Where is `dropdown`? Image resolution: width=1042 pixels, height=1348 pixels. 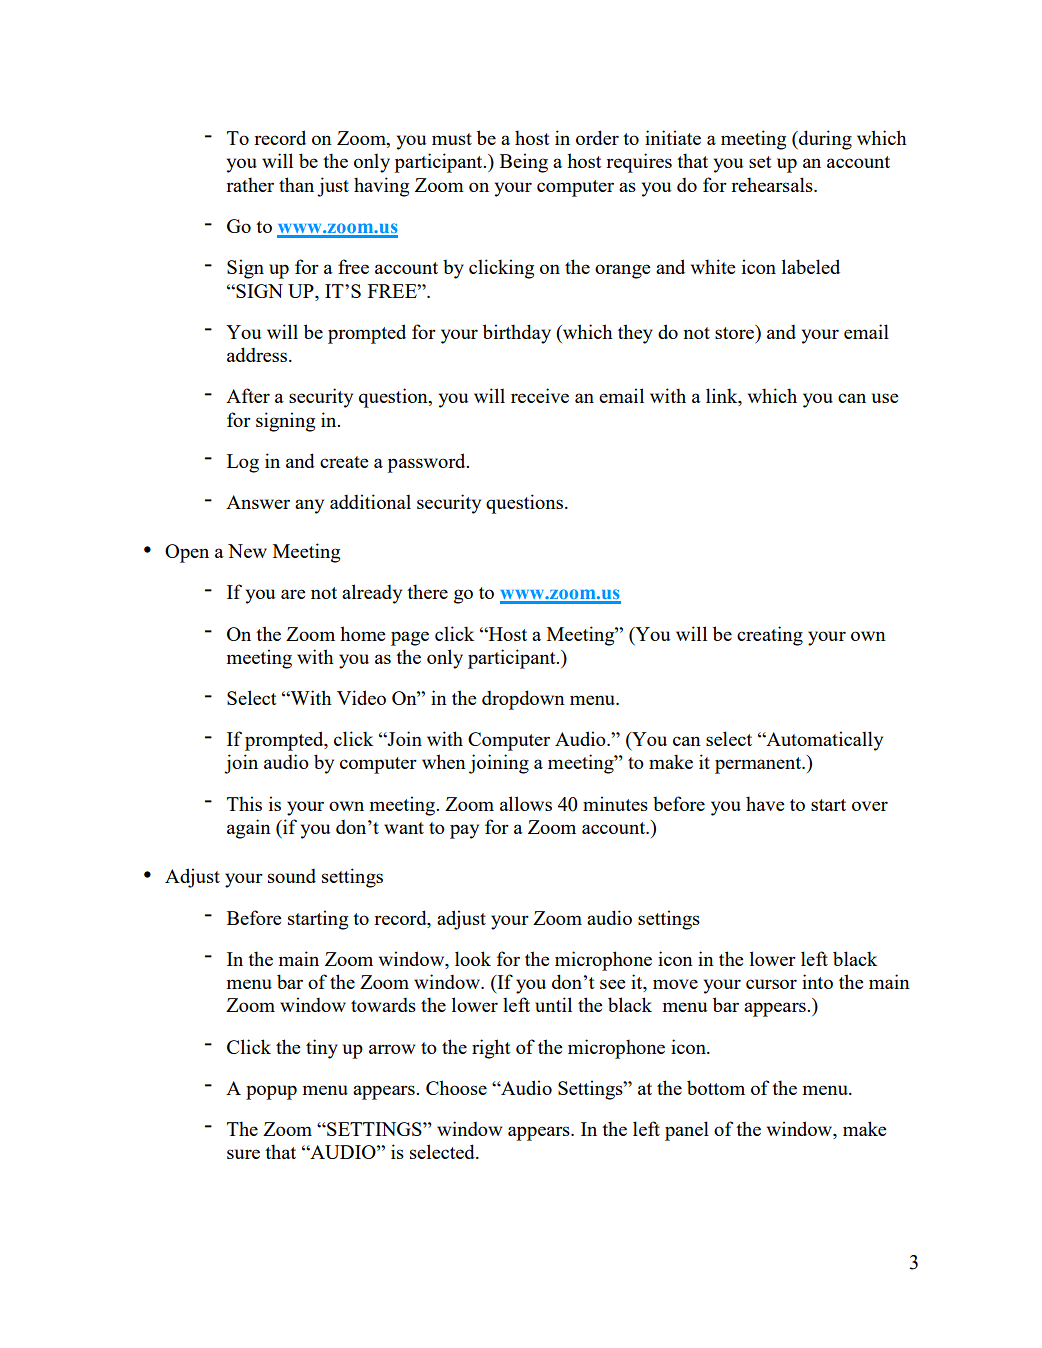
dropdown is located at coordinates (523, 700).
